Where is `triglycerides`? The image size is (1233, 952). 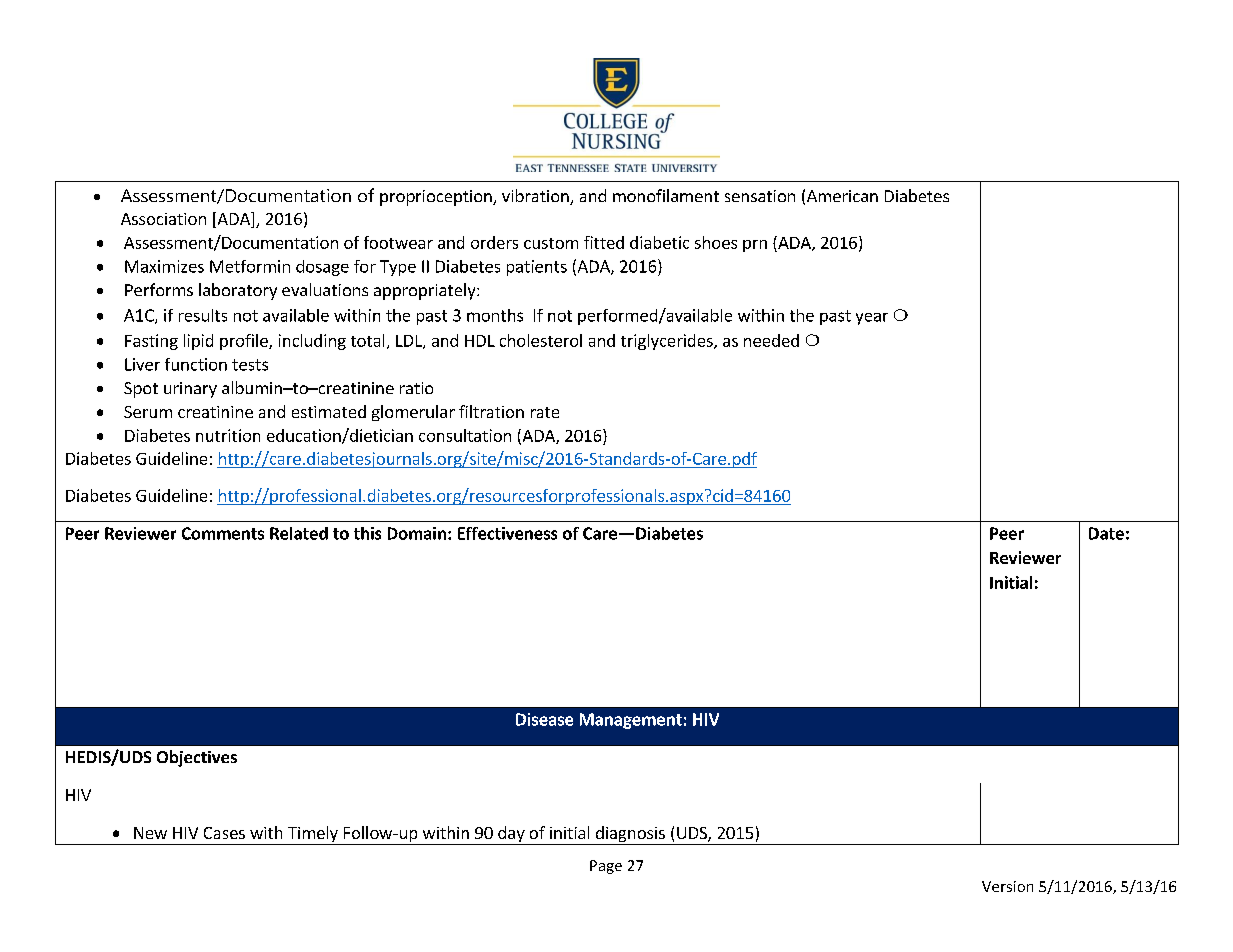 triglycerides is located at coordinates (668, 342).
